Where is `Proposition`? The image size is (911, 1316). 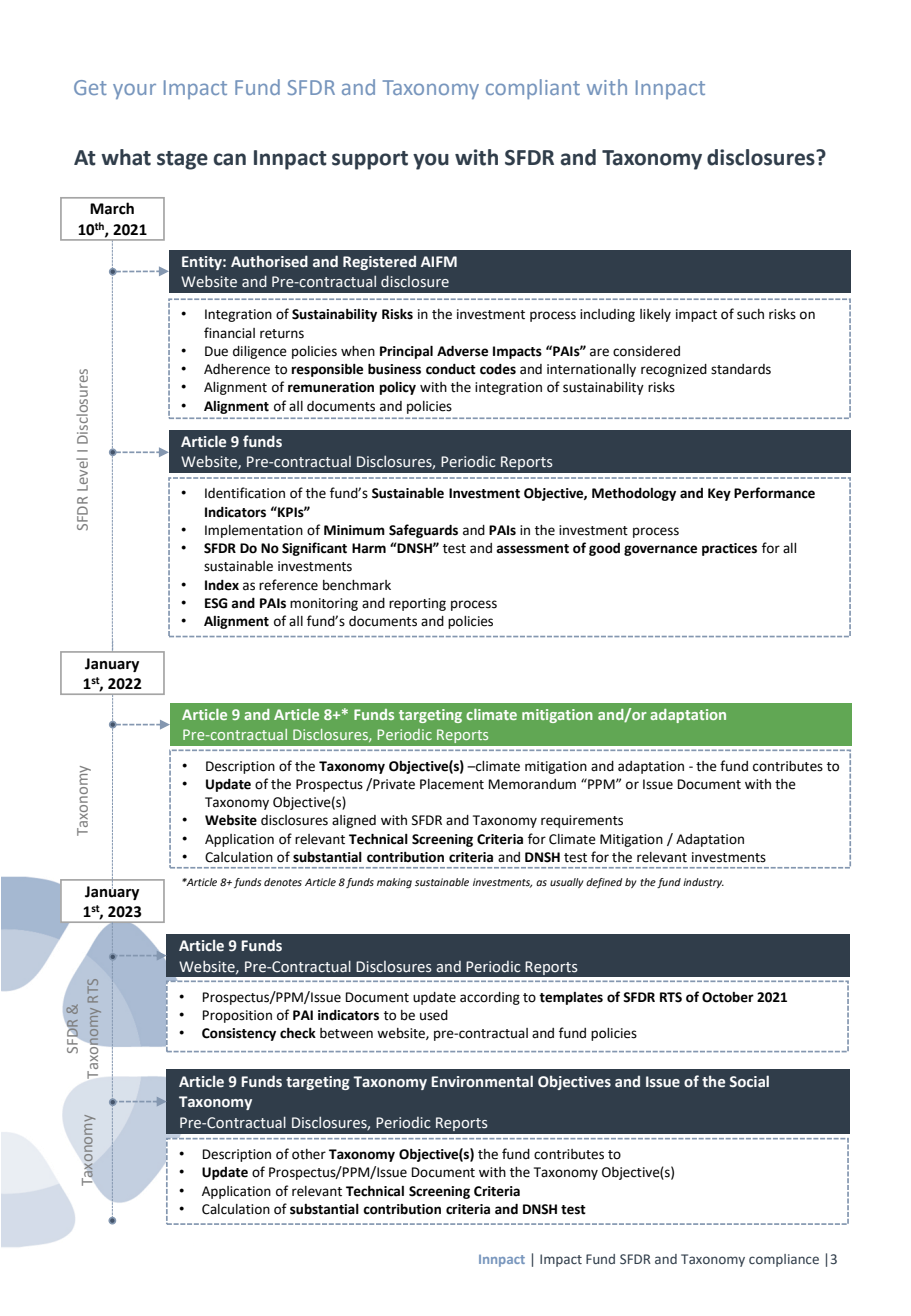 Proposition is located at coordinates (237, 1016).
